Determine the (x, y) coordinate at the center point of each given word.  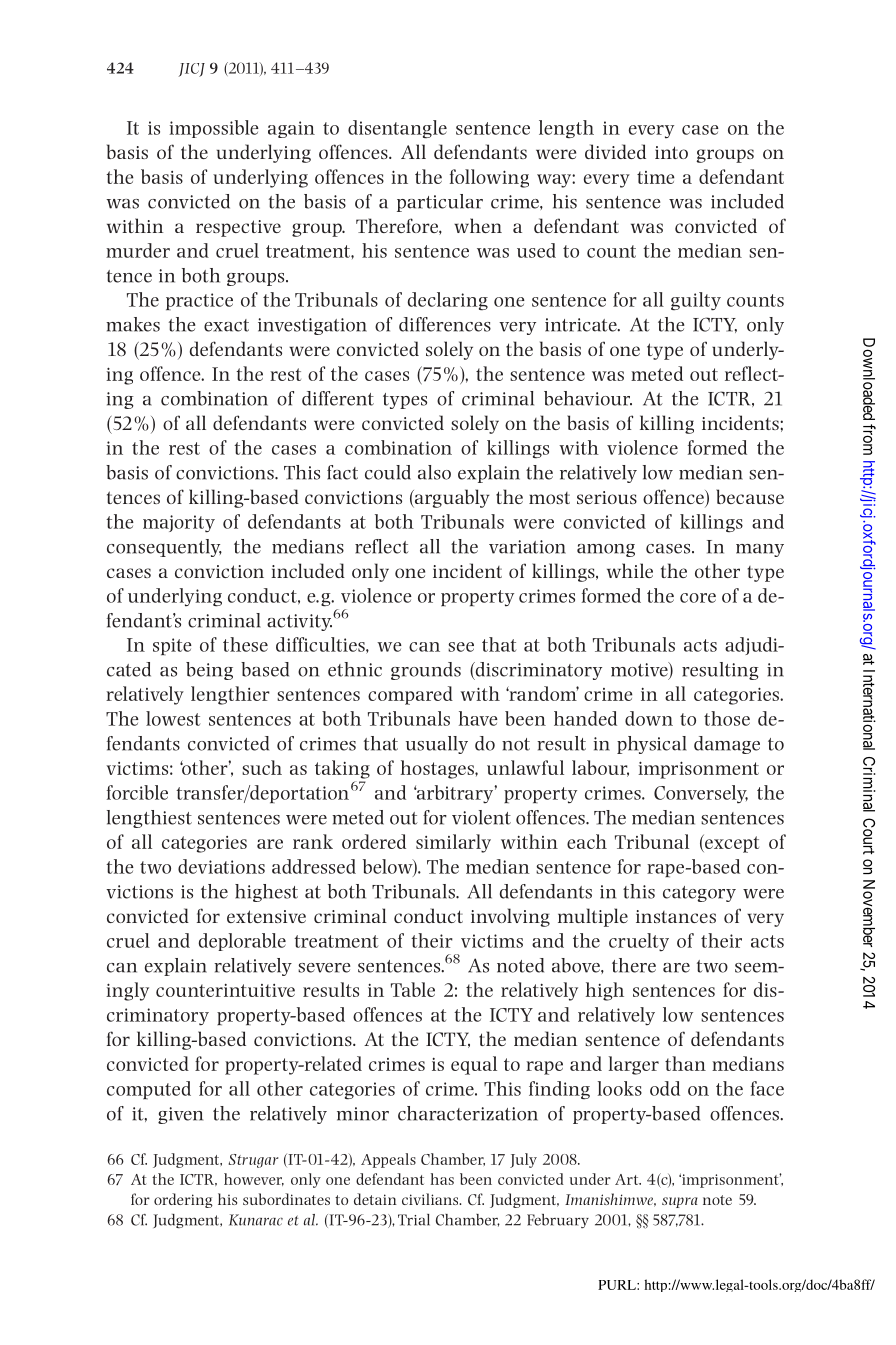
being (209, 671)
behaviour (588, 398)
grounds (426, 671)
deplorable (242, 942)
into (671, 152)
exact (226, 325)
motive (640, 670)
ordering (183, 1200)
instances (676, 916)
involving (510, 917)
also (434, 472)
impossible (214, 129)
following (489, 178)
